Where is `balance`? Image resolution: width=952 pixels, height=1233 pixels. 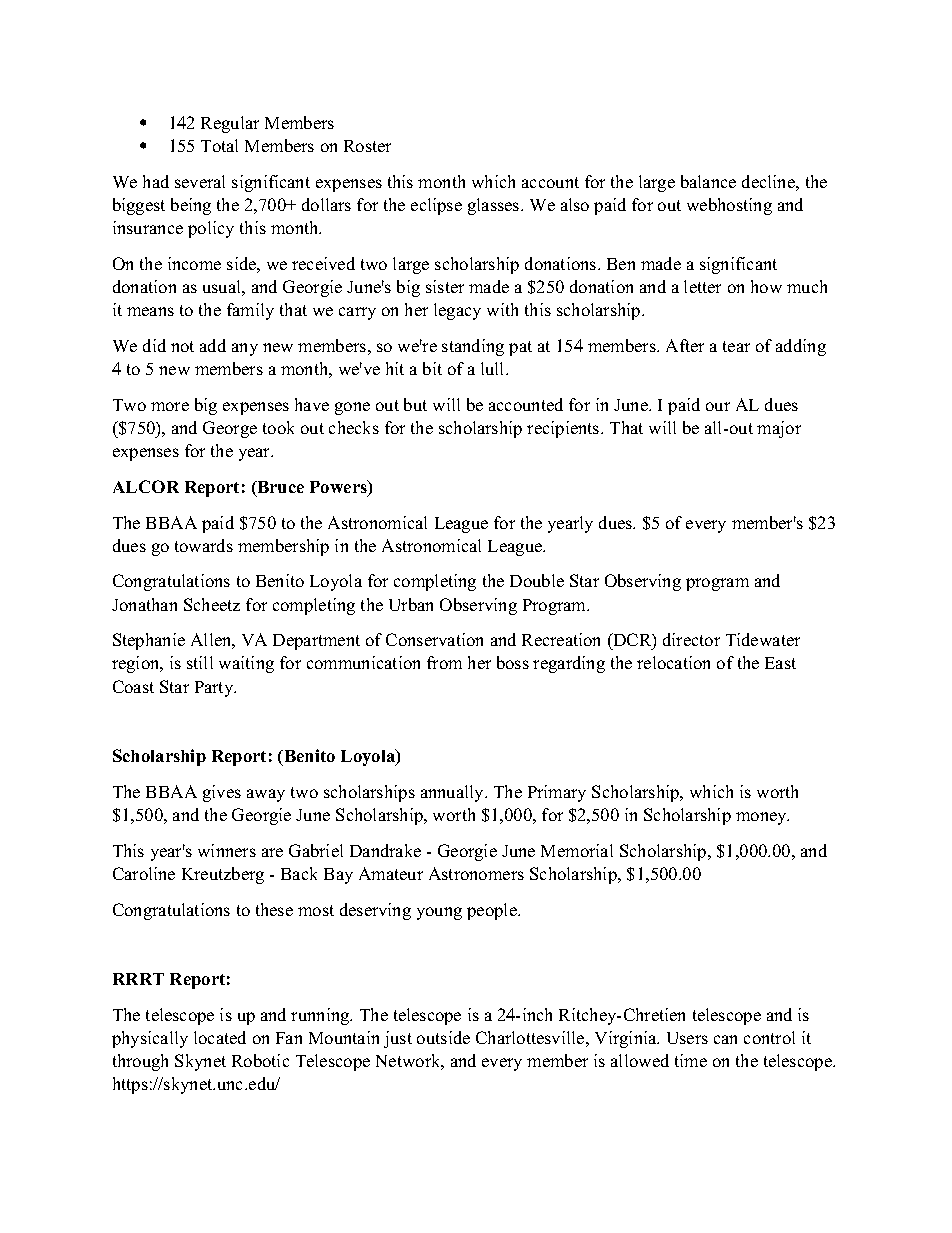 balance is located at coordinates (708, 181).
